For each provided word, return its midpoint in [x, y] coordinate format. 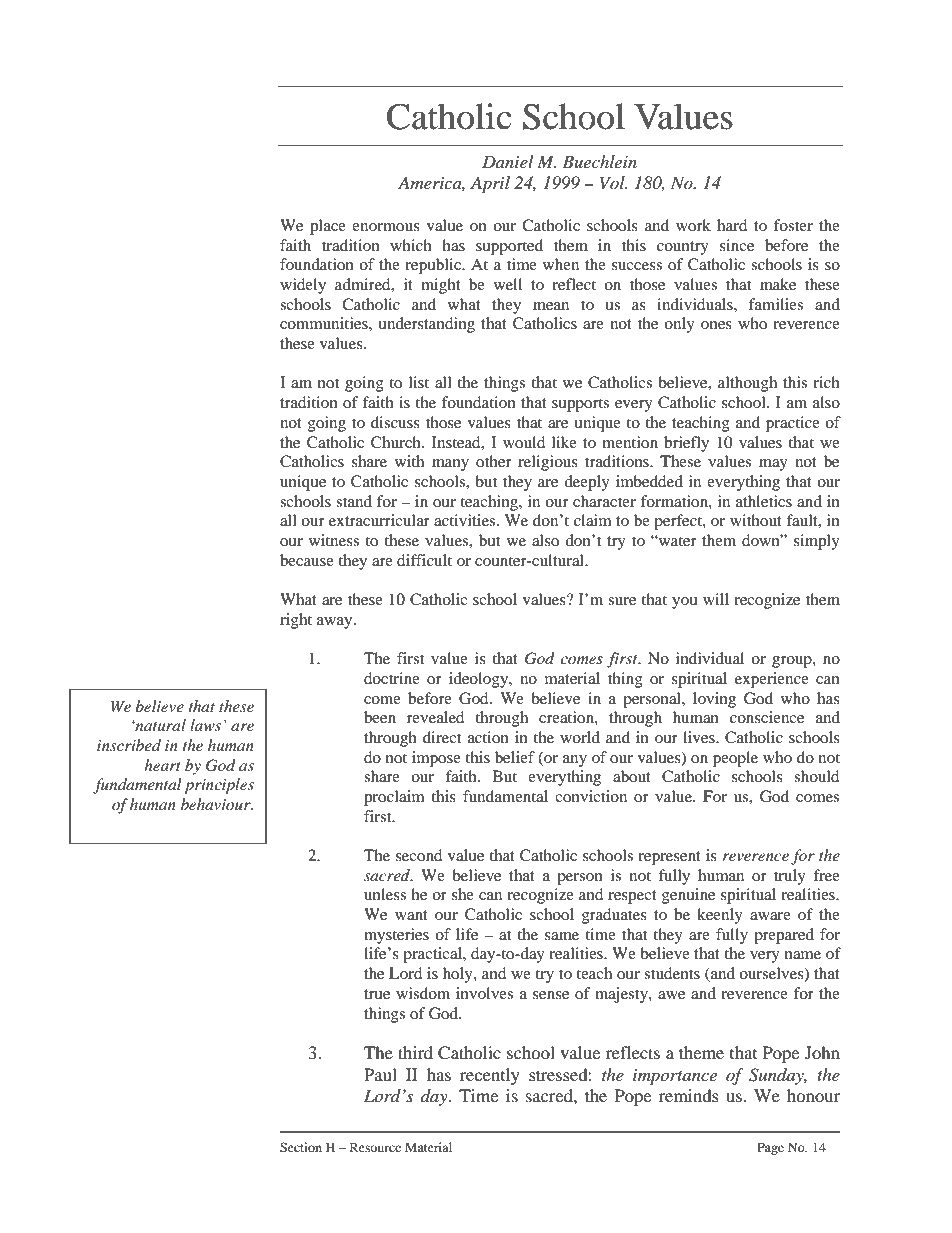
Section [301, 1147]
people [735, 759]
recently [490, 1076]
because [307, 560]
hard [732, 225]
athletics [764, 501]
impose [436, 759]
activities [466, 520]
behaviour [217, 804]
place [328, 227]
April [490, 184]
